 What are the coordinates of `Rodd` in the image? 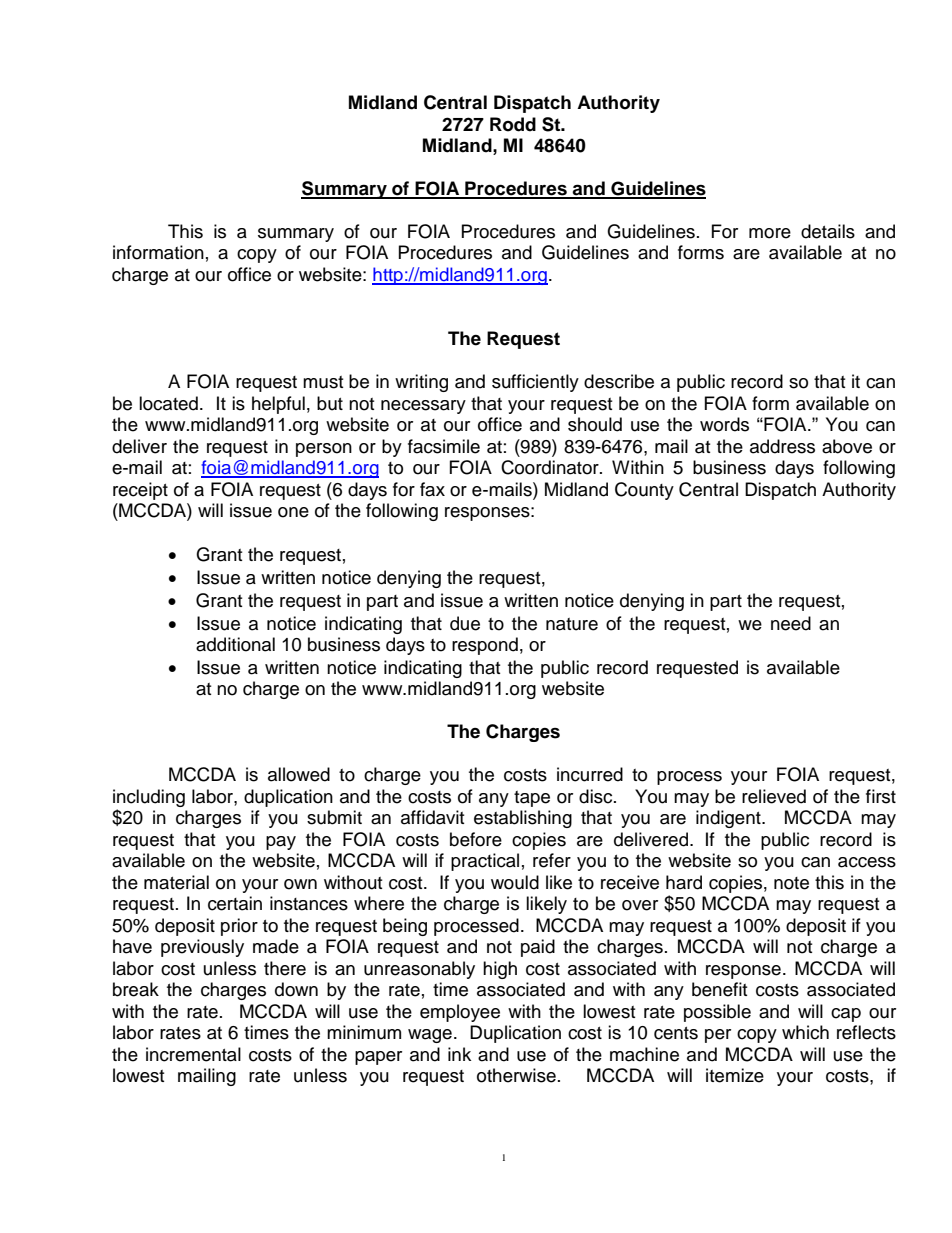 It's located at (513, 124).
